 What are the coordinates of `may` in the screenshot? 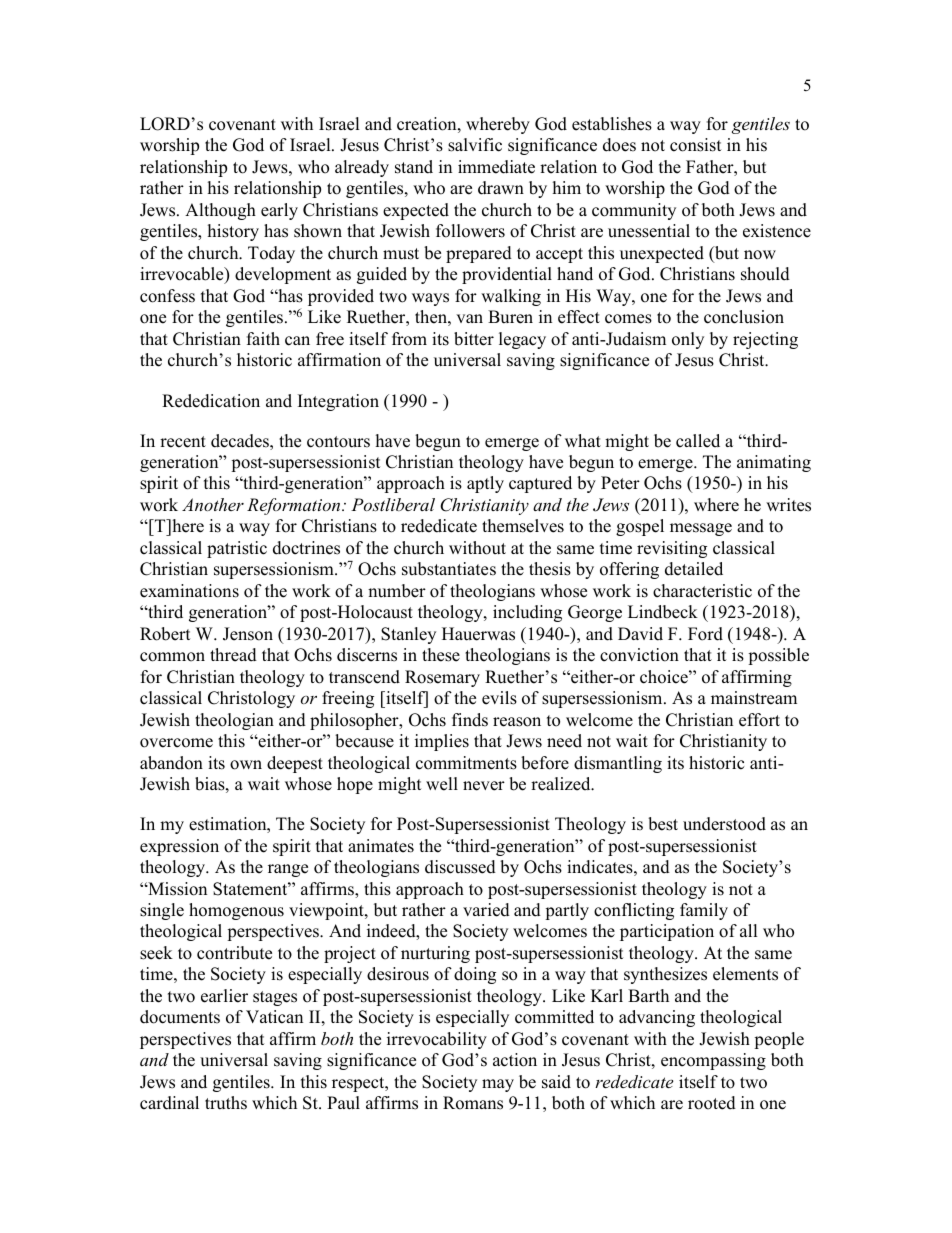 It's located at (498, 1085).
